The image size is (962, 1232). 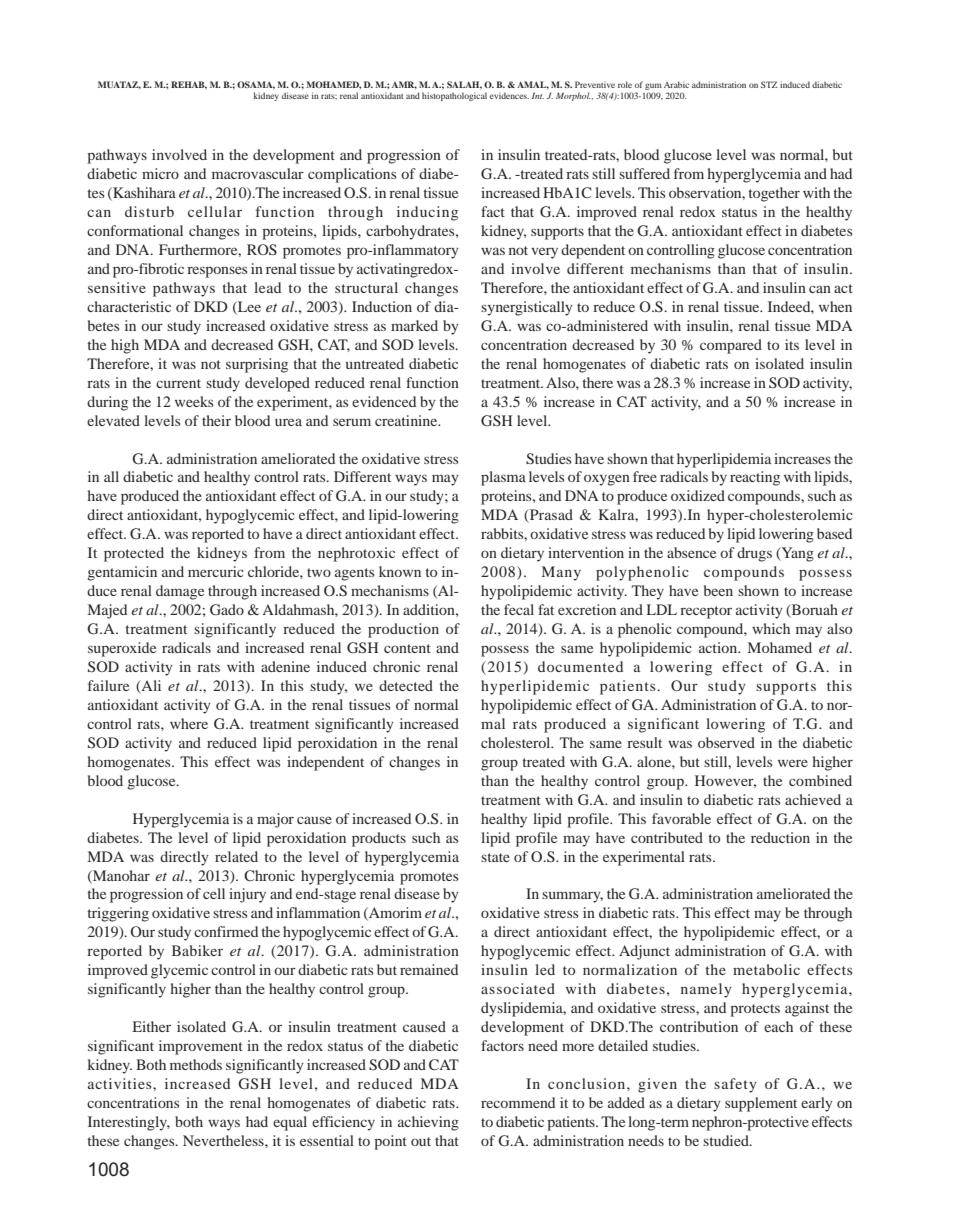 What do you see at coordinates (236, 856) in the image?
I see `related` at bounding box center [236, 856].
